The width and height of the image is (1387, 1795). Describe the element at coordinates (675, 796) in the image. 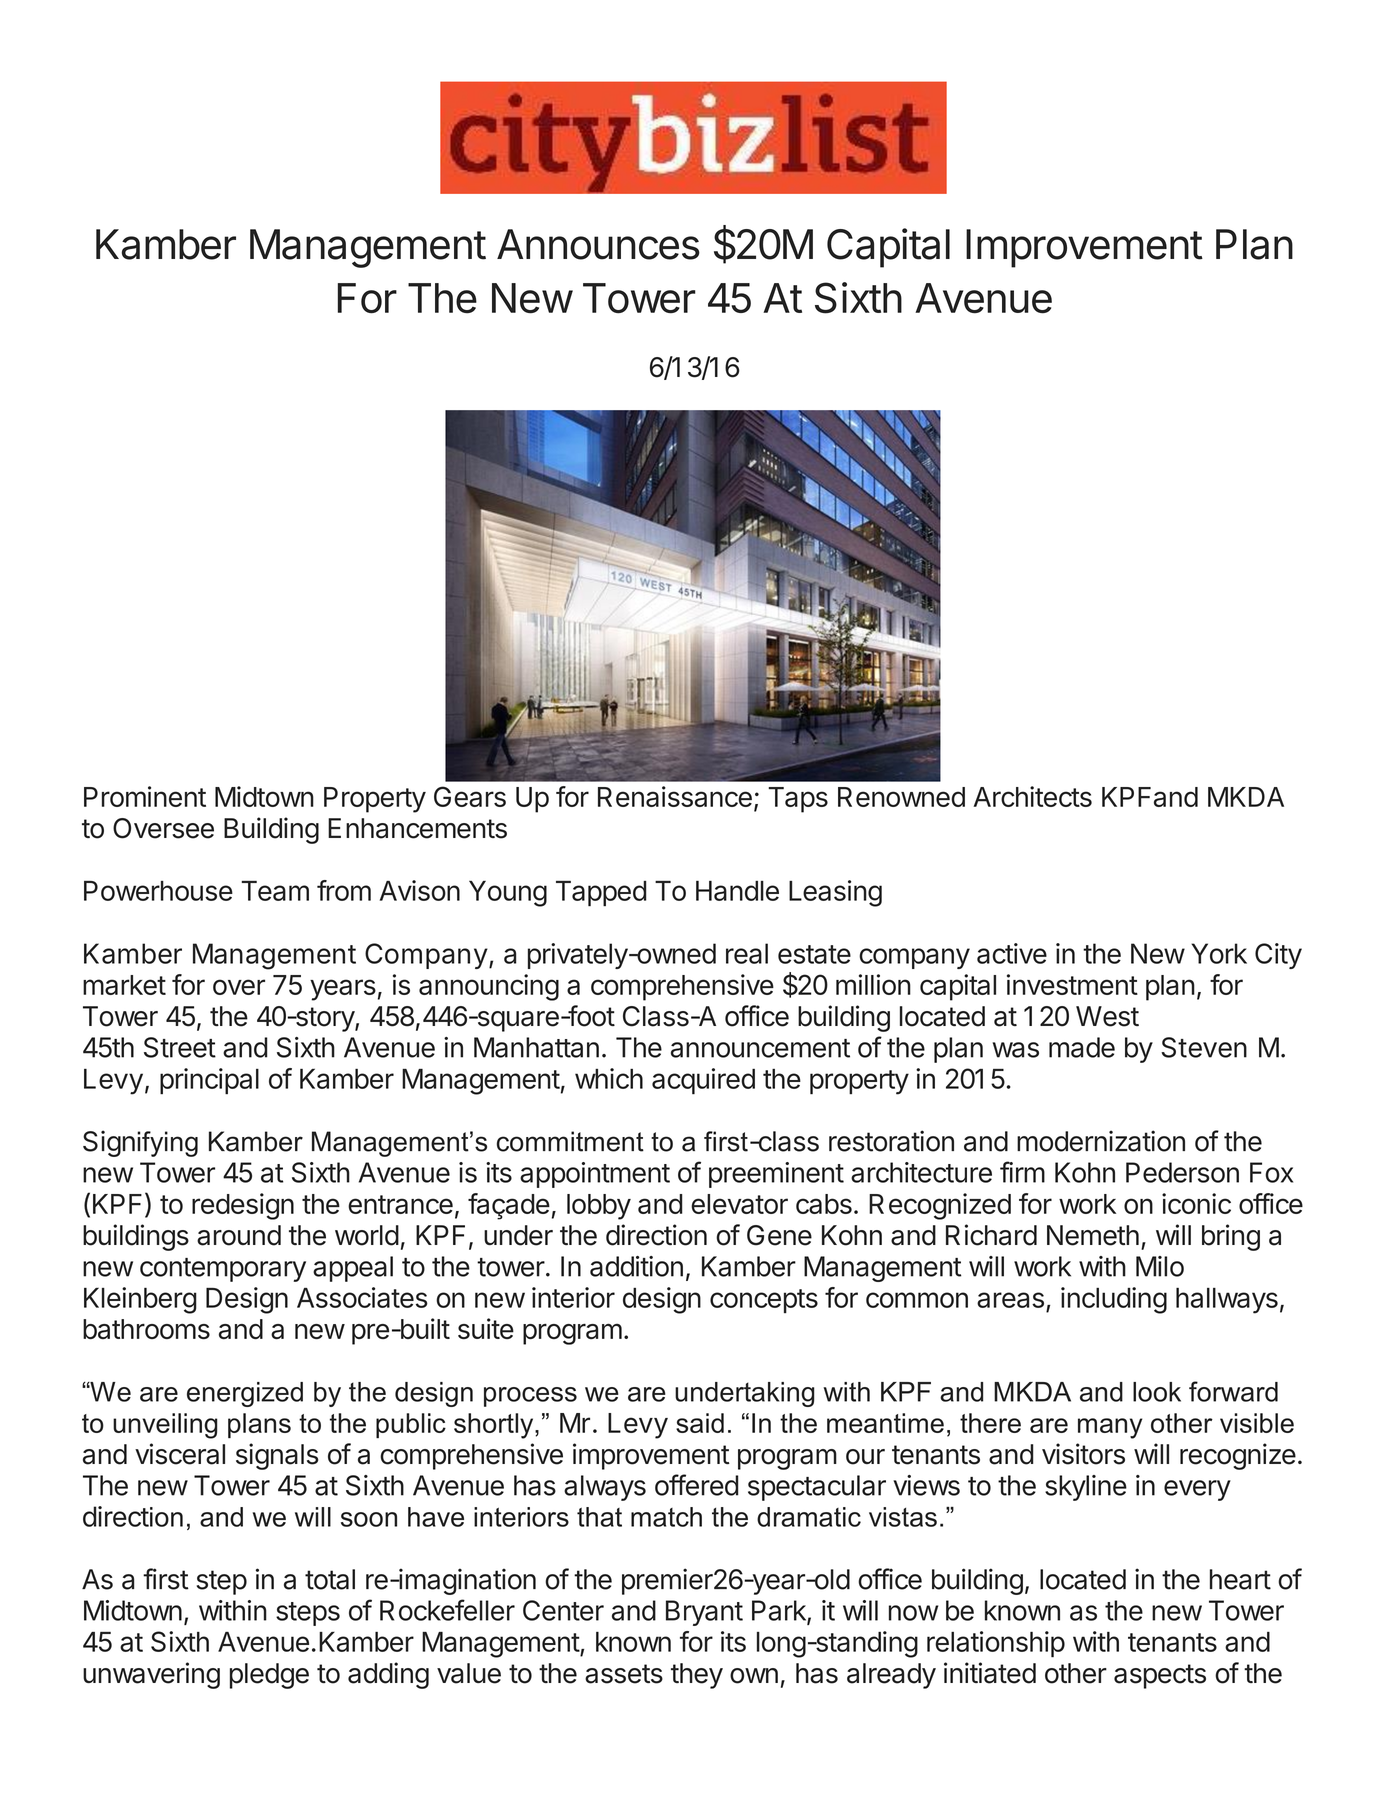

I see `Renaissance` at that location.
